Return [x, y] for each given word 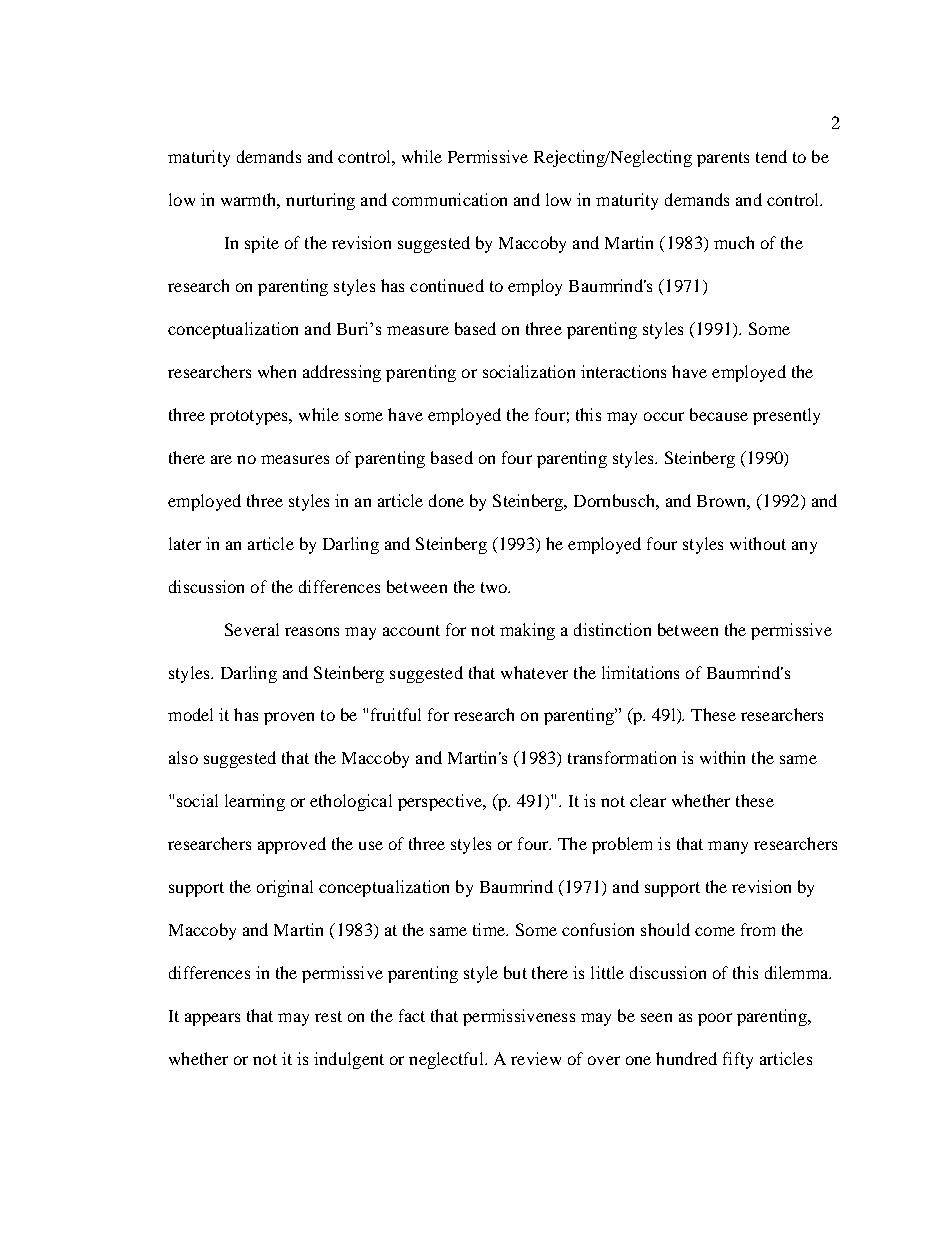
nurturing [320, 201]
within [722, 757]
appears [212, 1019]
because [719, 414]
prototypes [250, 417]
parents [723, 159]
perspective [441, 802]
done [446, 500]
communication [449, 199]
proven [289, 718]
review [536, 1058]
